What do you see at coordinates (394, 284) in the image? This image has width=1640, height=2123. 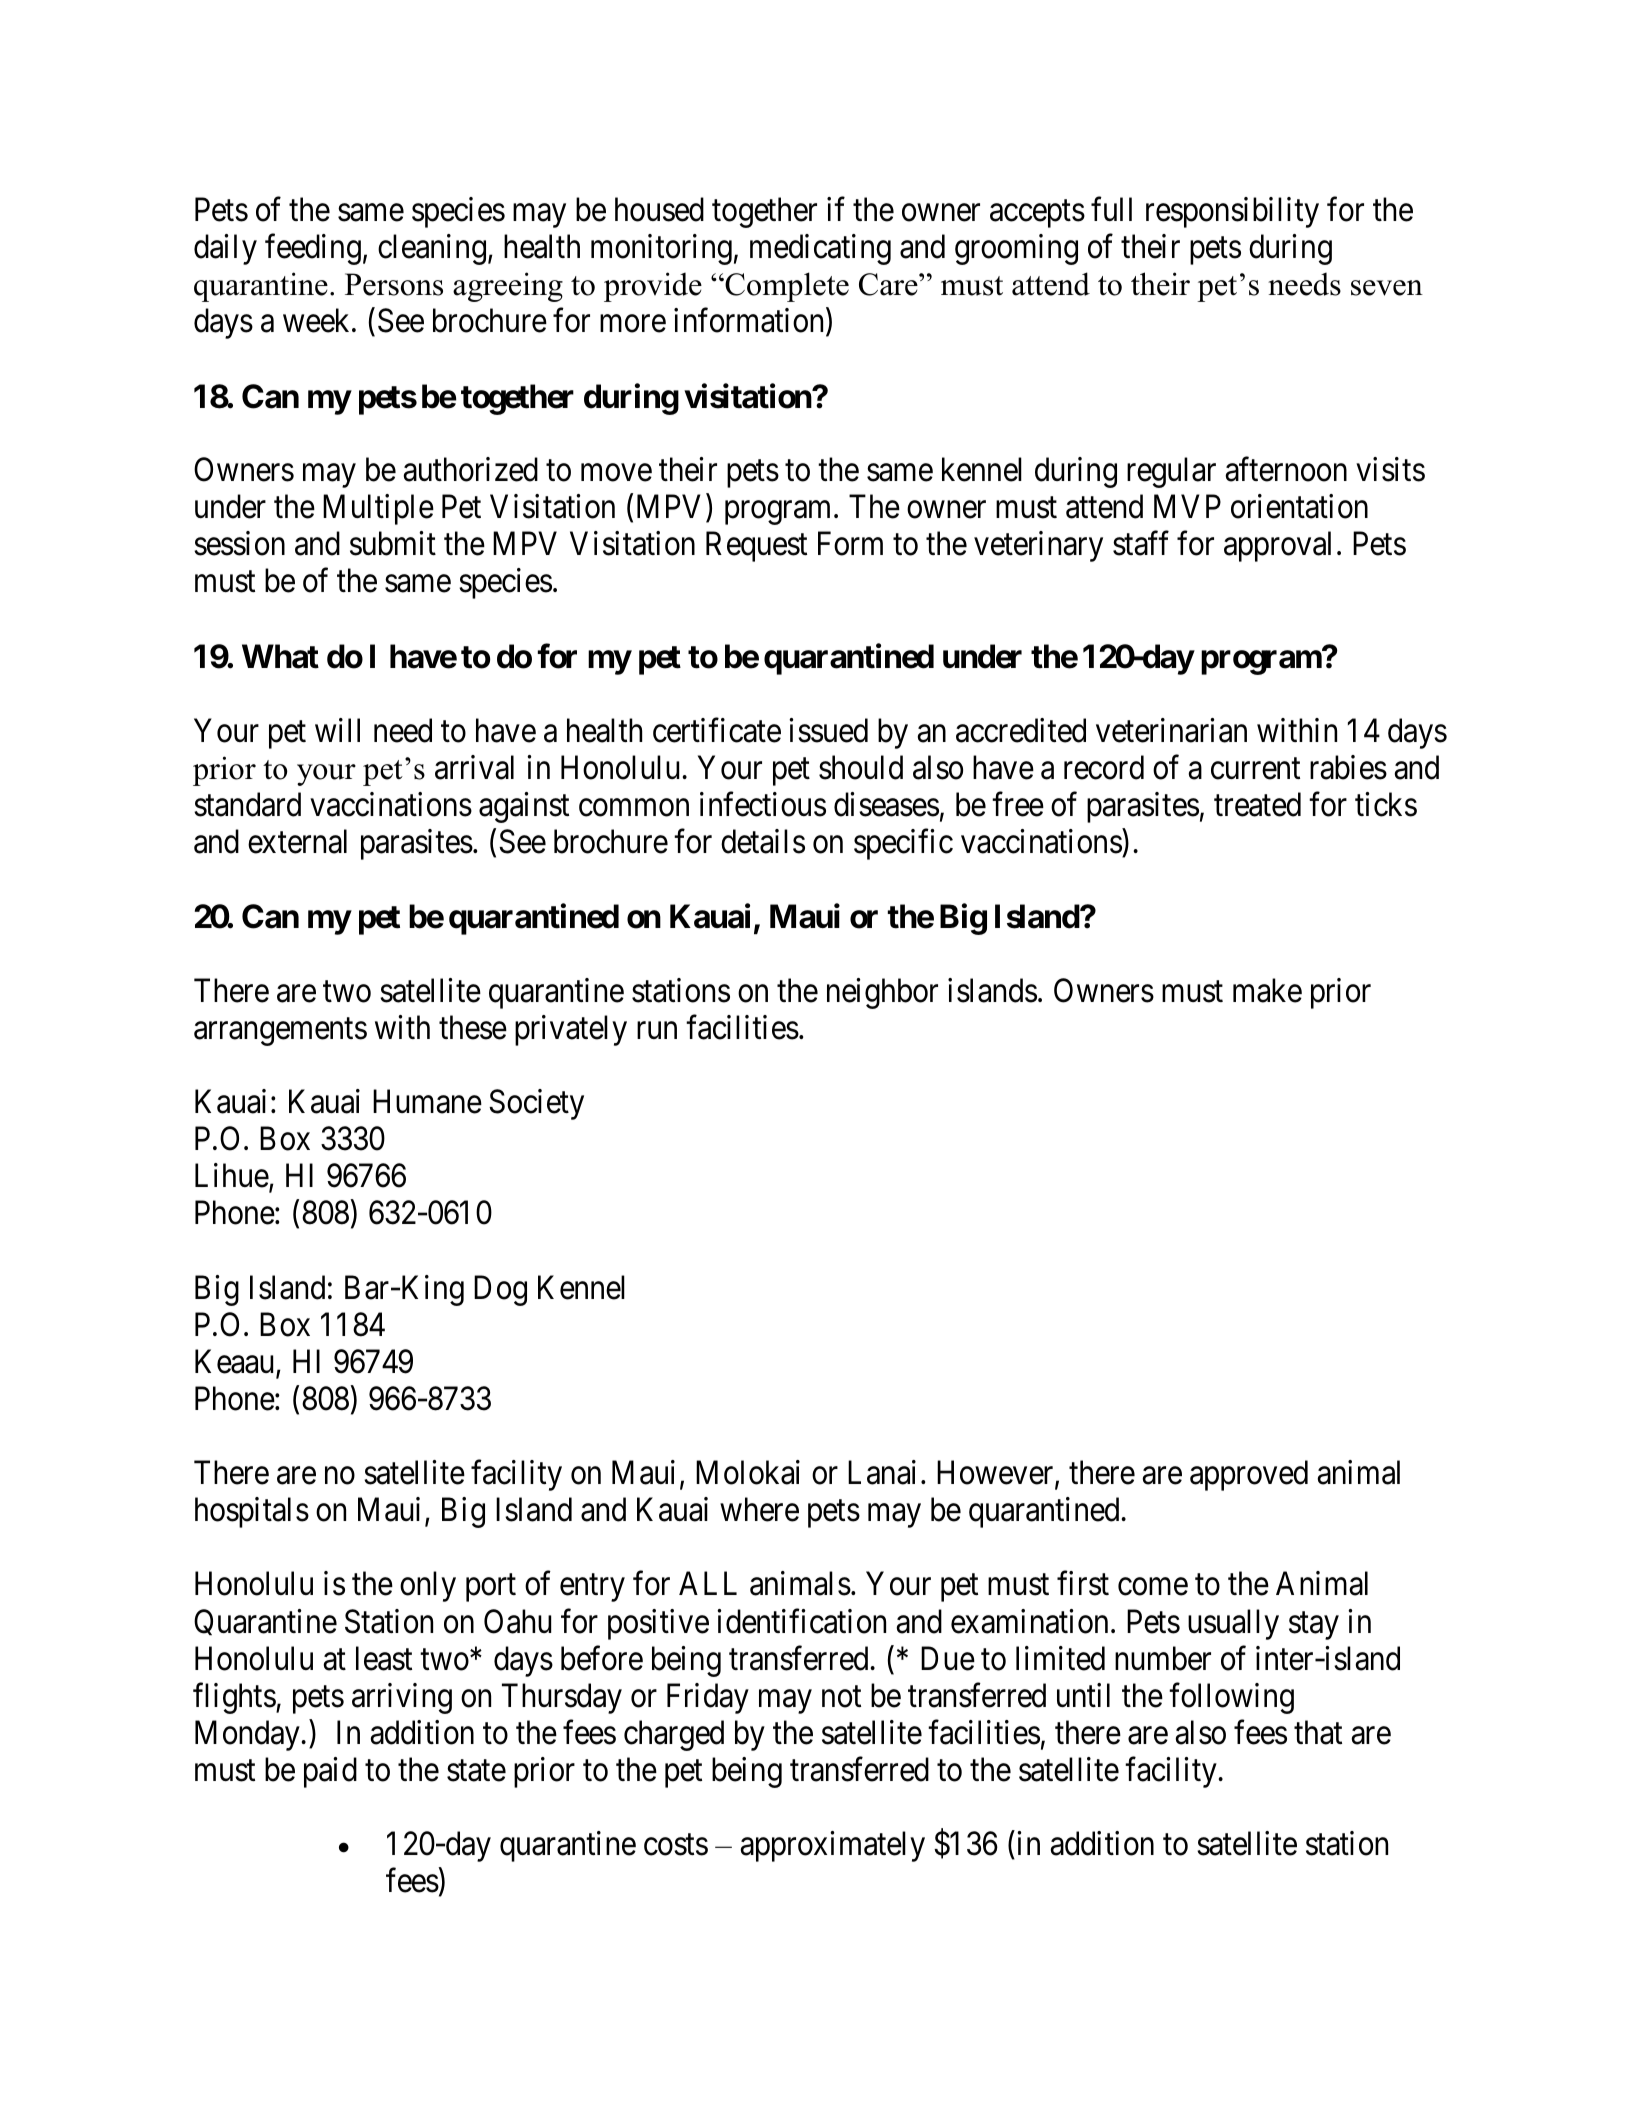 I see `Persons` at bounding box center [394, 284].
